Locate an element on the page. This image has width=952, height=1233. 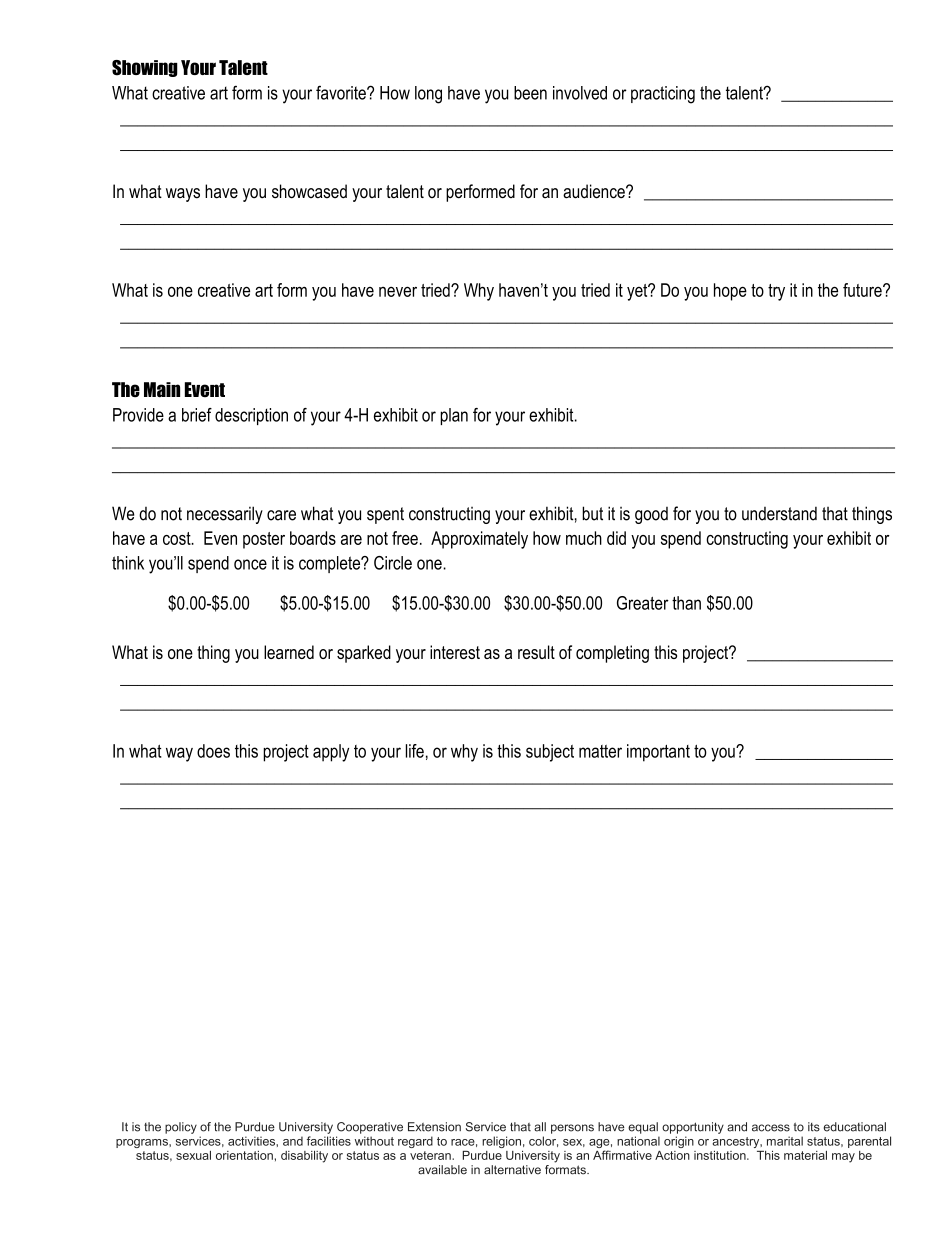
been is located at coordinates (530, 93).
